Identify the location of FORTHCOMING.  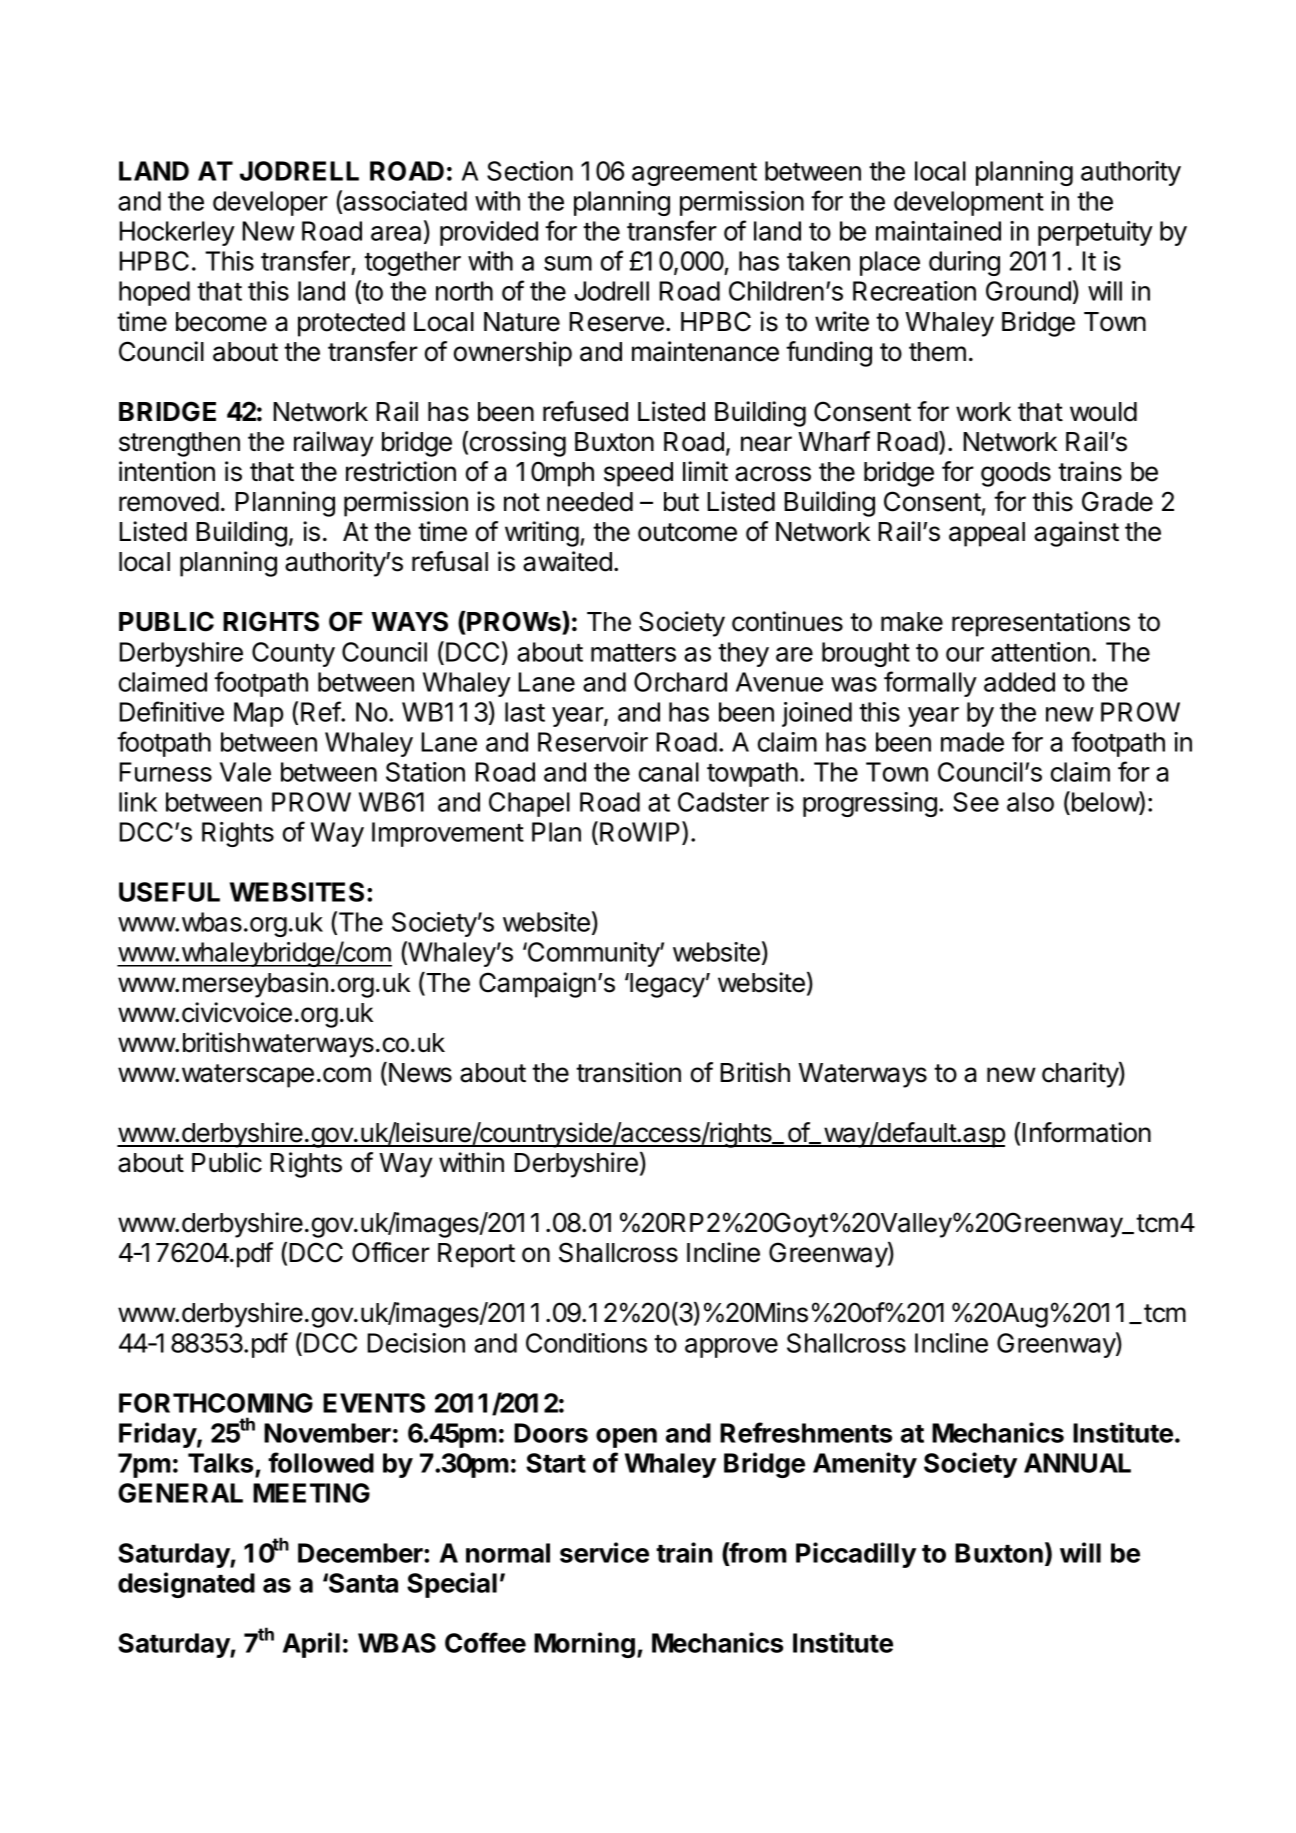
(216, 1403).
